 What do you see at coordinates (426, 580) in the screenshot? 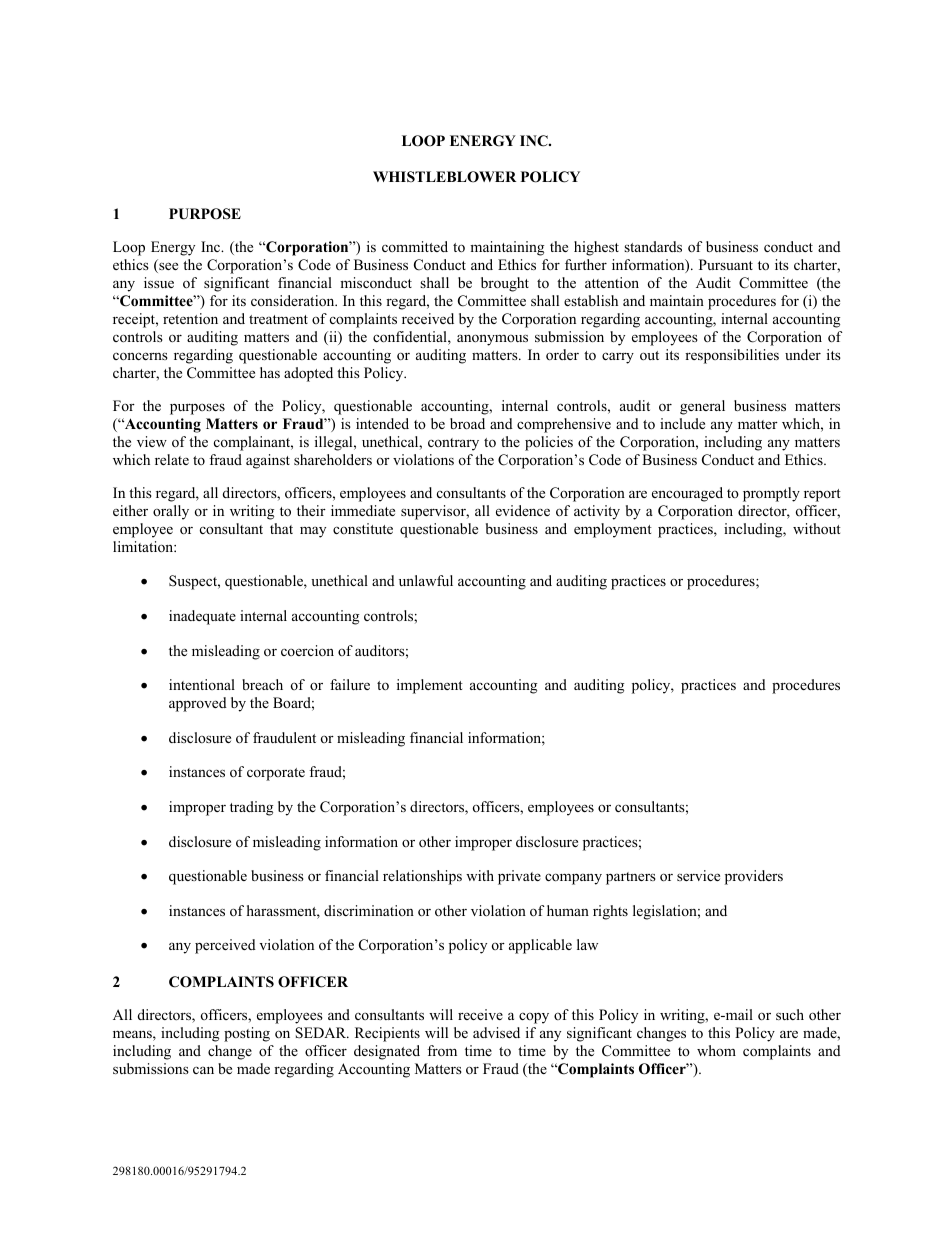
I see `unlawful` at bounding box center [426, 580].
